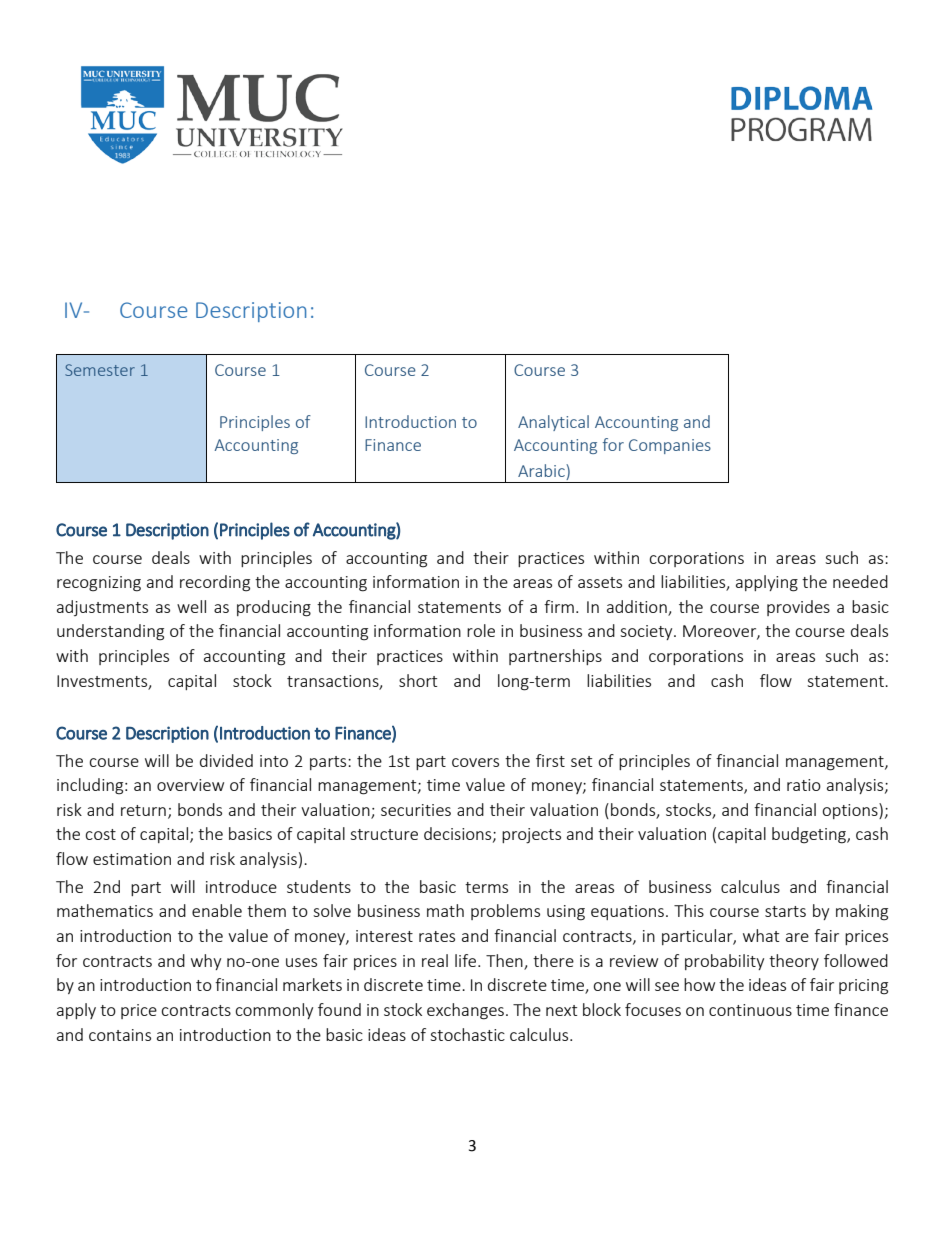 This image has width=952, height=1233. I want to click on Semester, so click(100, 370).
